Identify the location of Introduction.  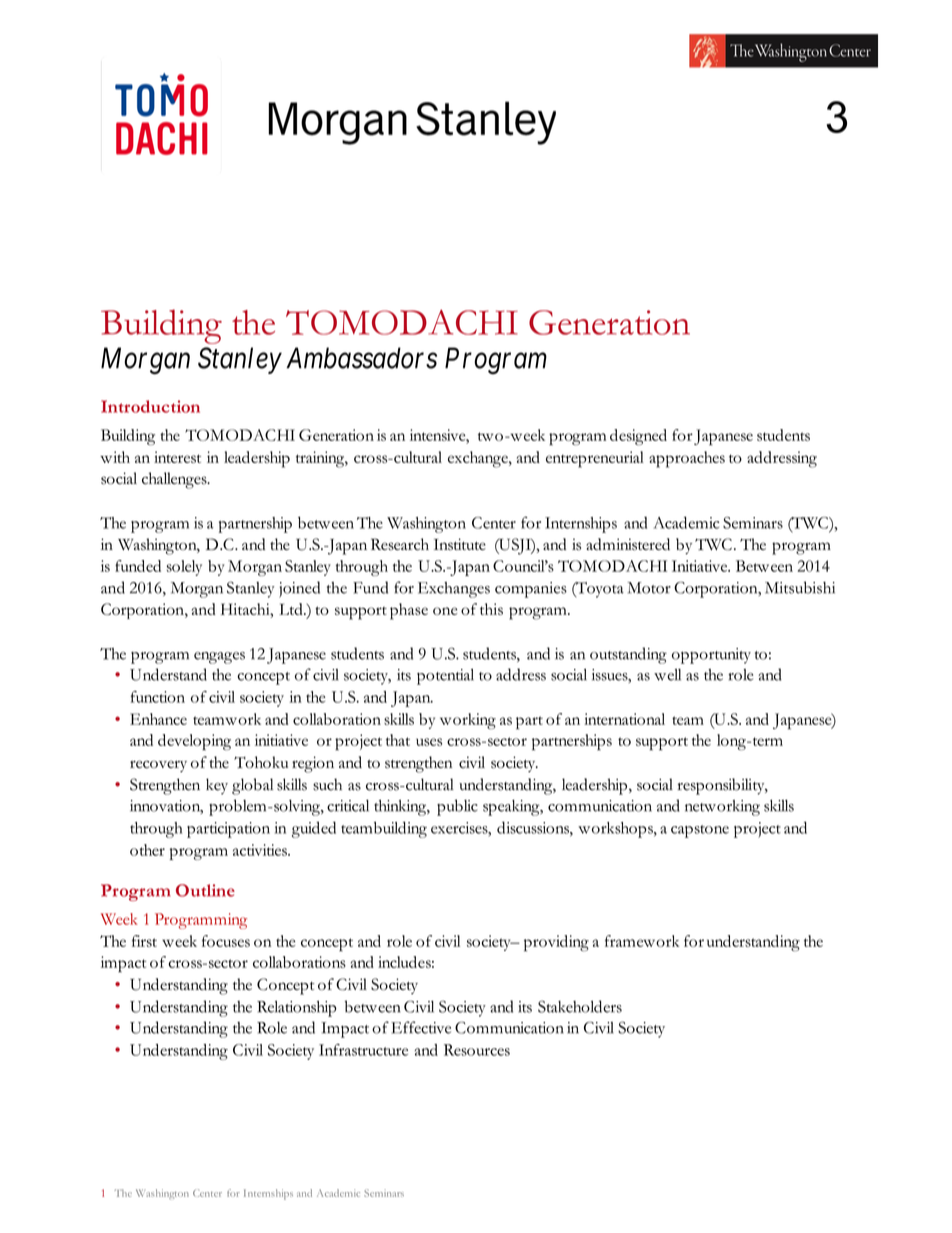
(150, 406).
